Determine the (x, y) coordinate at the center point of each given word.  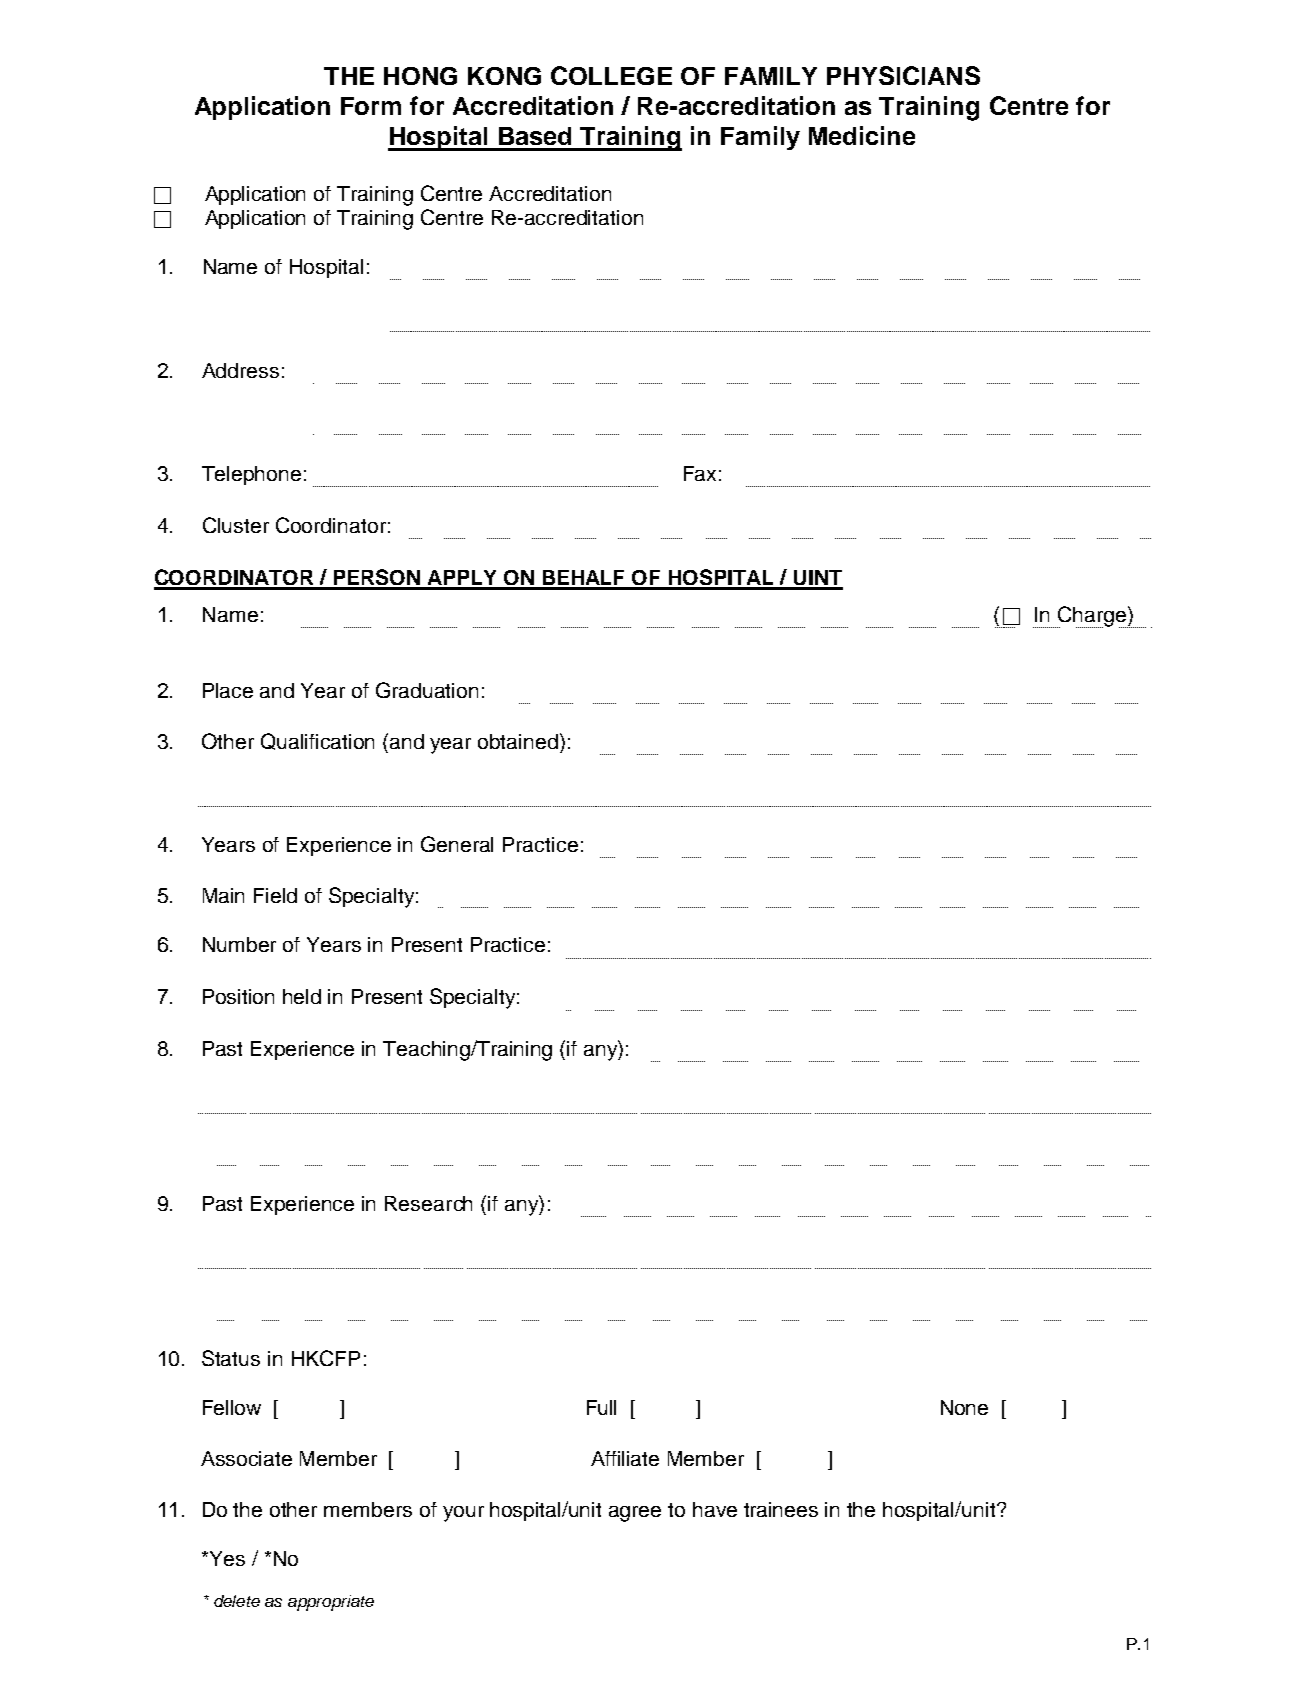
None (964, 1407)
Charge (1091, 617)
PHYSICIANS (903, 75)
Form (371, 106)
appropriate (331, 1603)
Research (428, 1203)
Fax (700, 473)
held (302, 996)
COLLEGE (611, 75)
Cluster (236, 525)
